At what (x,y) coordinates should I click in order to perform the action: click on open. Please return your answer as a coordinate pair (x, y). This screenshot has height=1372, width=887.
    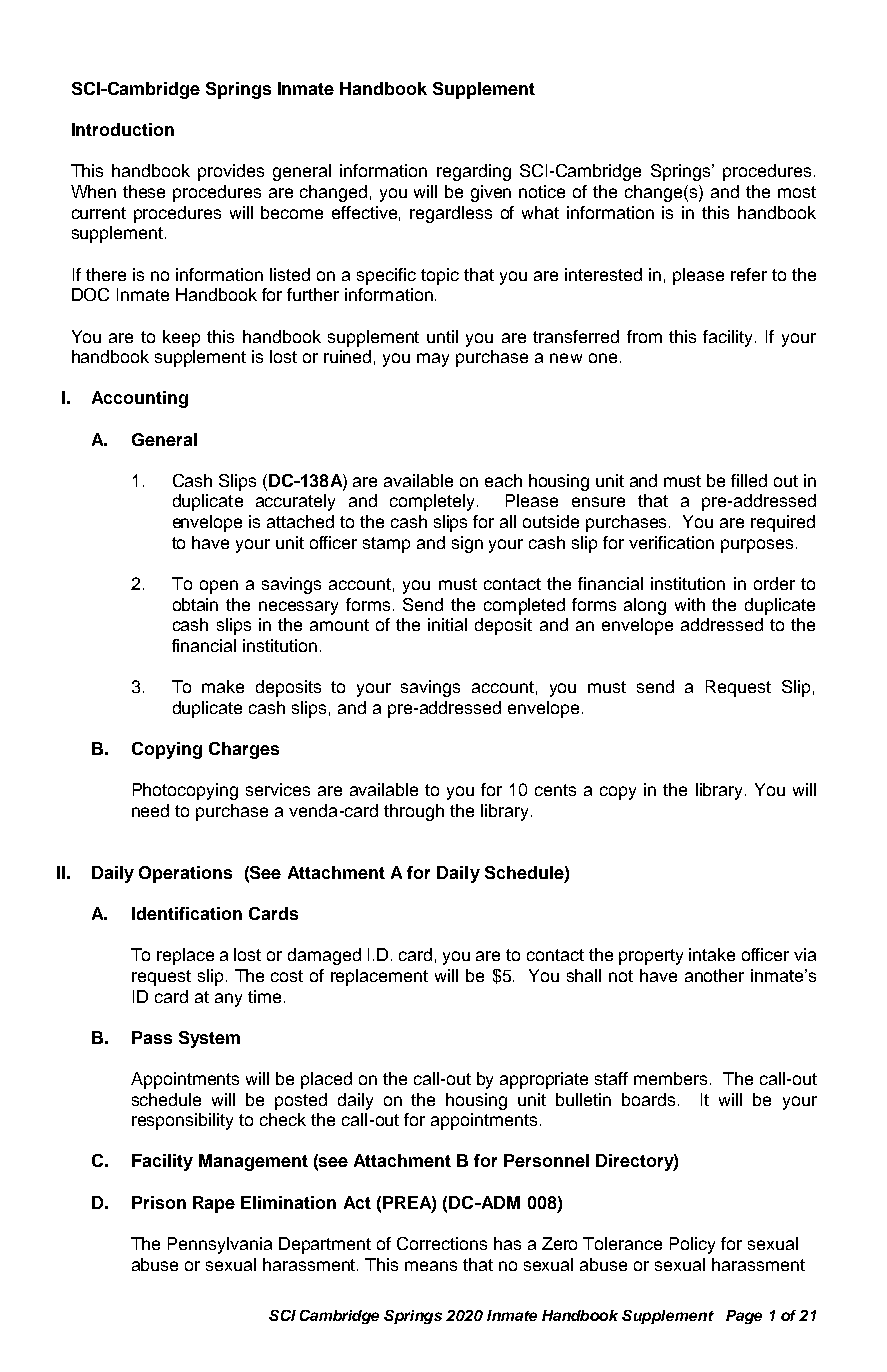
    Looking at the image, I should click on (219, 587).
